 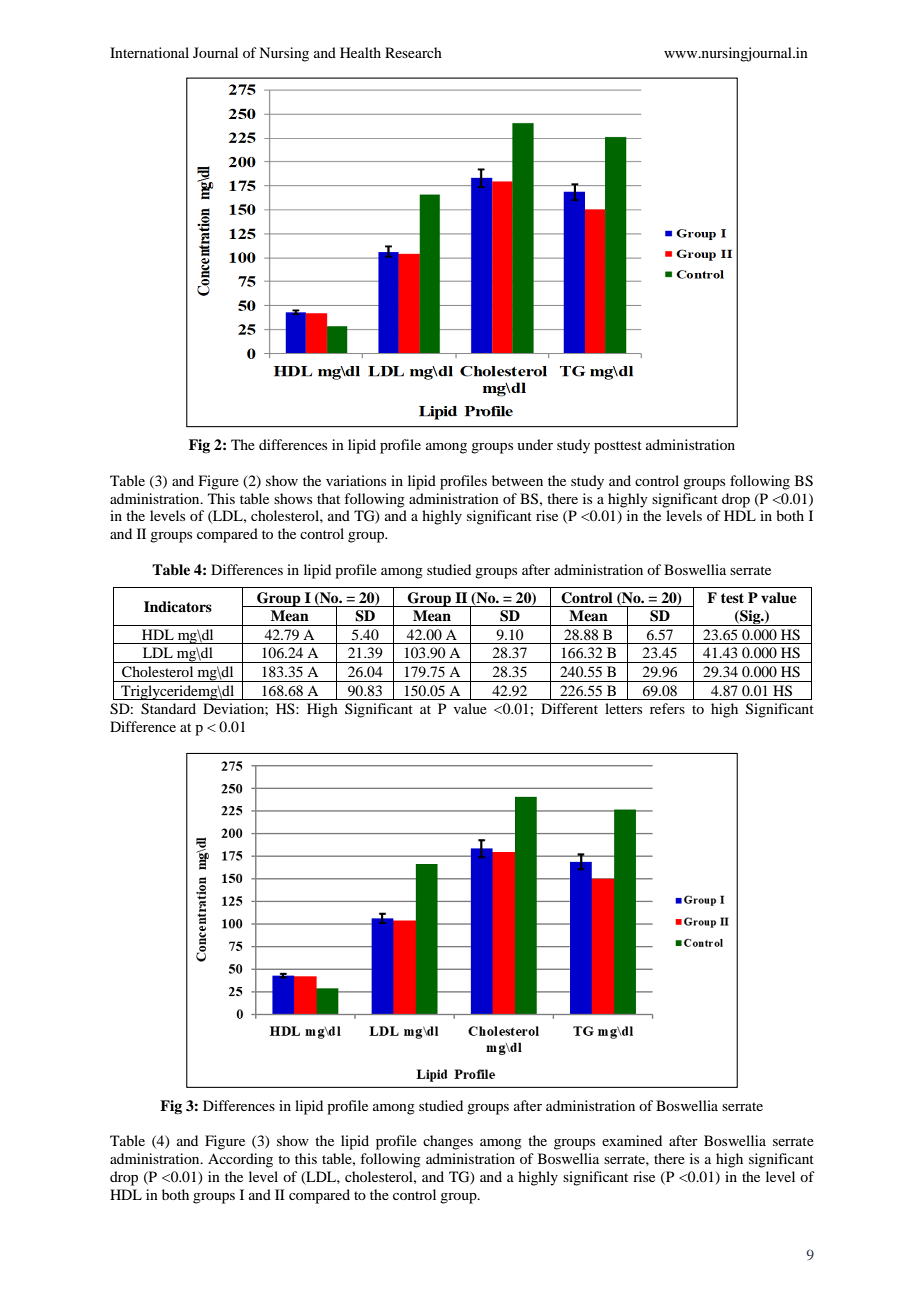 What do you see at coordinates (569, 708) in the page?
I see `Different` at bounding box center [569, 708].
